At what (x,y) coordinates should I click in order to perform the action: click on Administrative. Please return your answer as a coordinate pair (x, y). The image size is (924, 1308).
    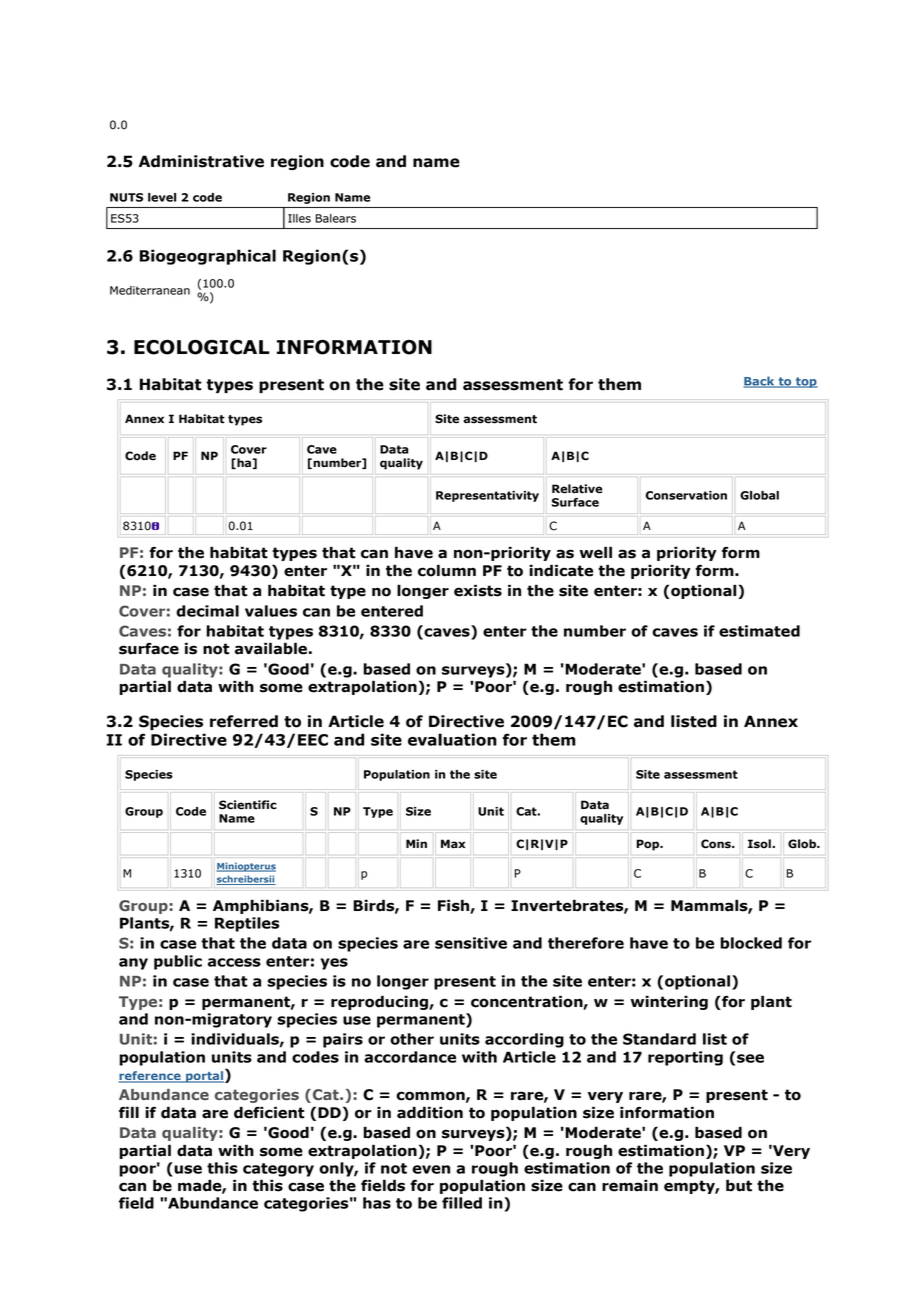
    Looking at the image, I should click on (201, 161).
